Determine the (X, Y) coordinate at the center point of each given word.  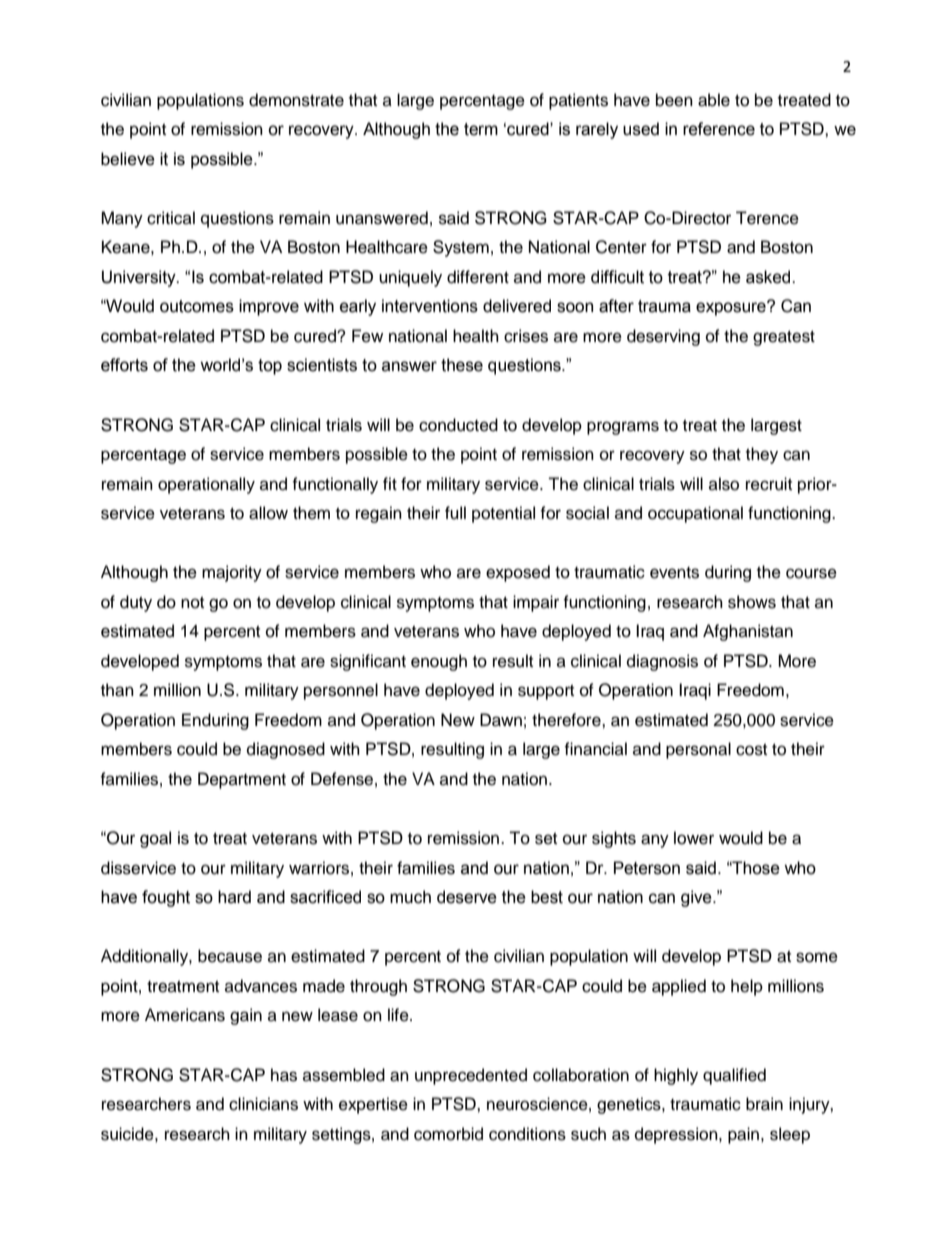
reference (719, 129)
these (462, 365)
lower (694, 838)
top (270, 367)
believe (128, 159)
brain (764, 1104)
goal (155, 839)
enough (439, 662)
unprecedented (471, 1076)
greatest (784, 338)
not (192, 603)
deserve (467, 897)
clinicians (263, 1104)
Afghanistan (748, 632)
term (481, 129)
